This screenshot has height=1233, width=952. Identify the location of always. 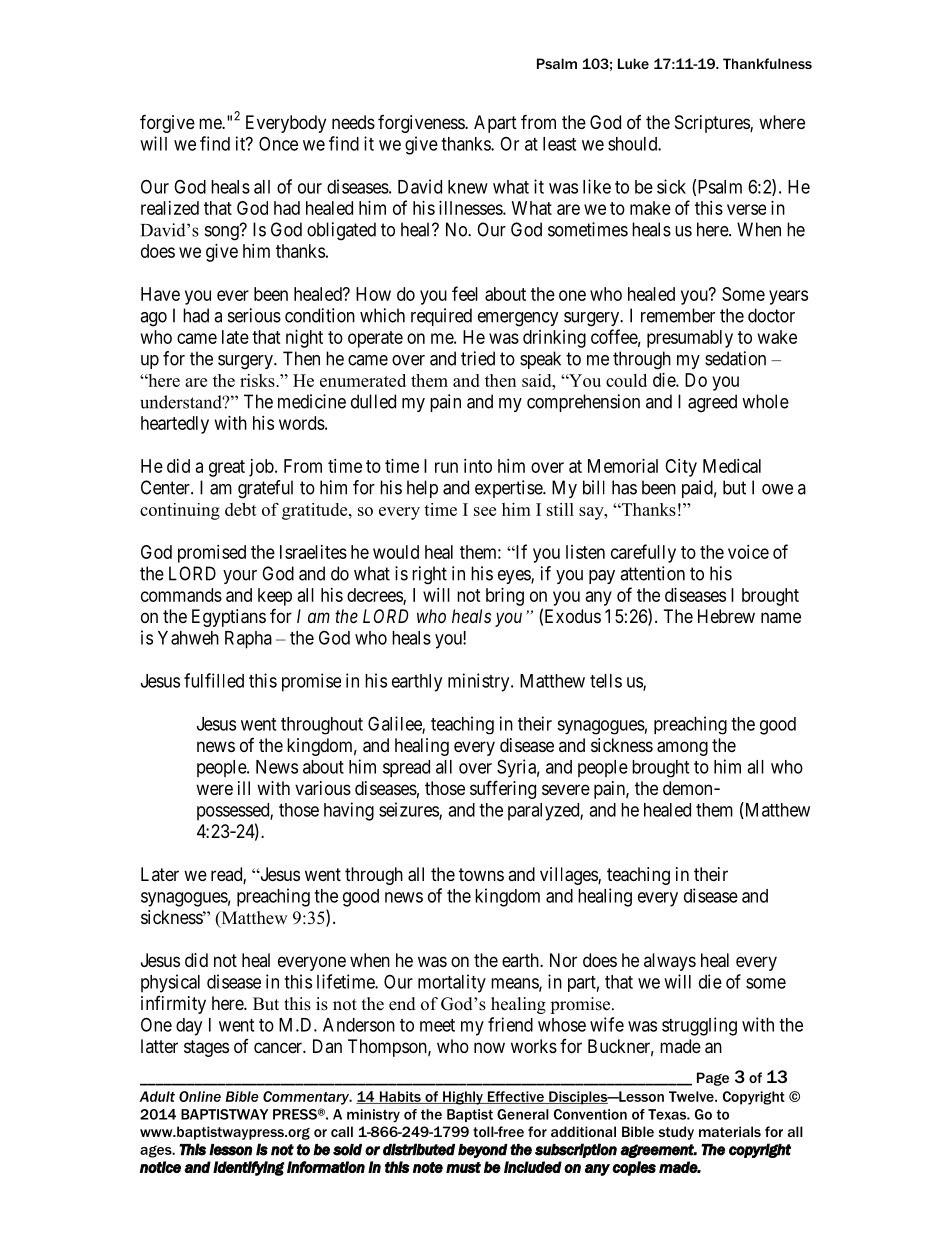
(670, 962).
